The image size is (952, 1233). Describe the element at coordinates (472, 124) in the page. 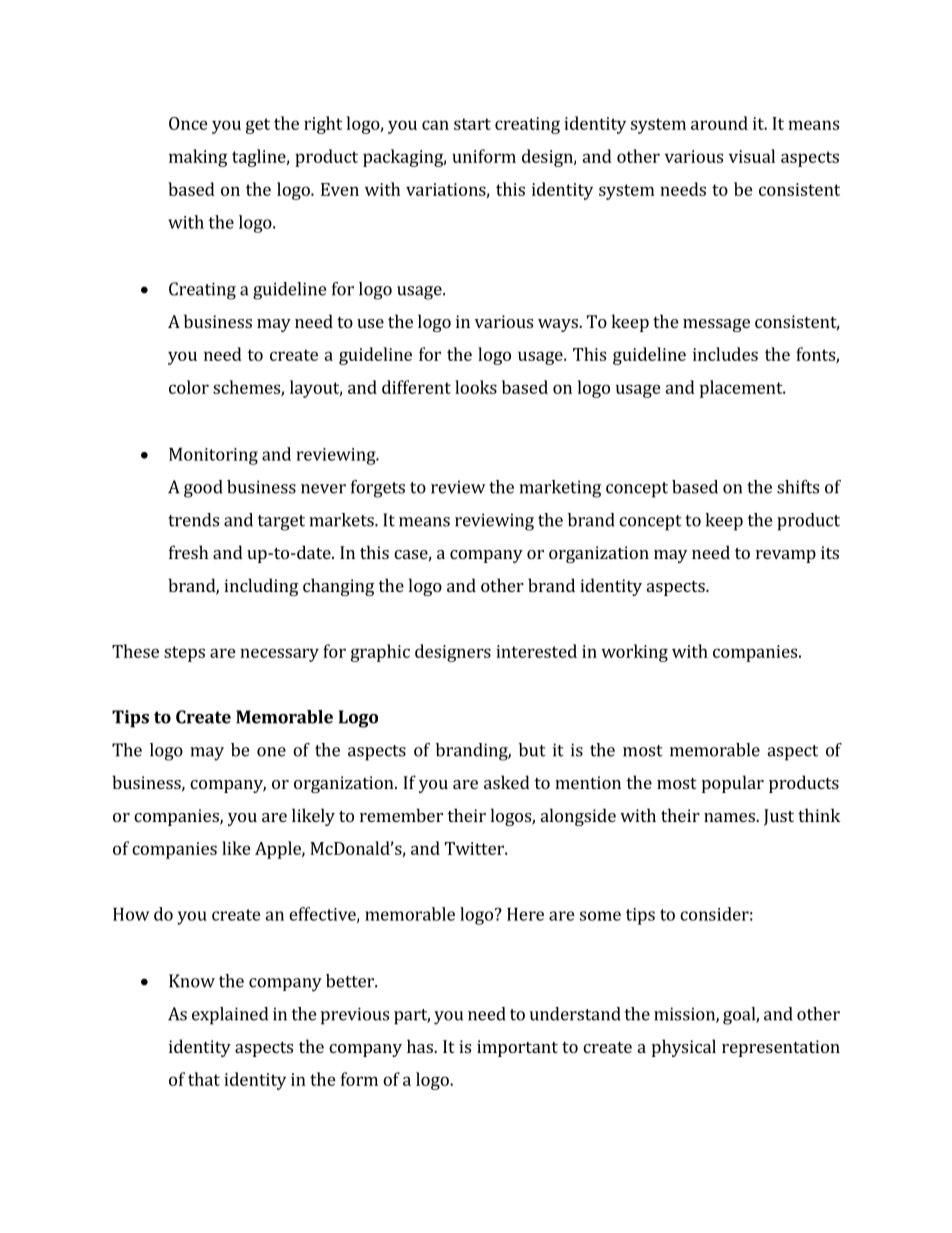

I see `start` at that location.
